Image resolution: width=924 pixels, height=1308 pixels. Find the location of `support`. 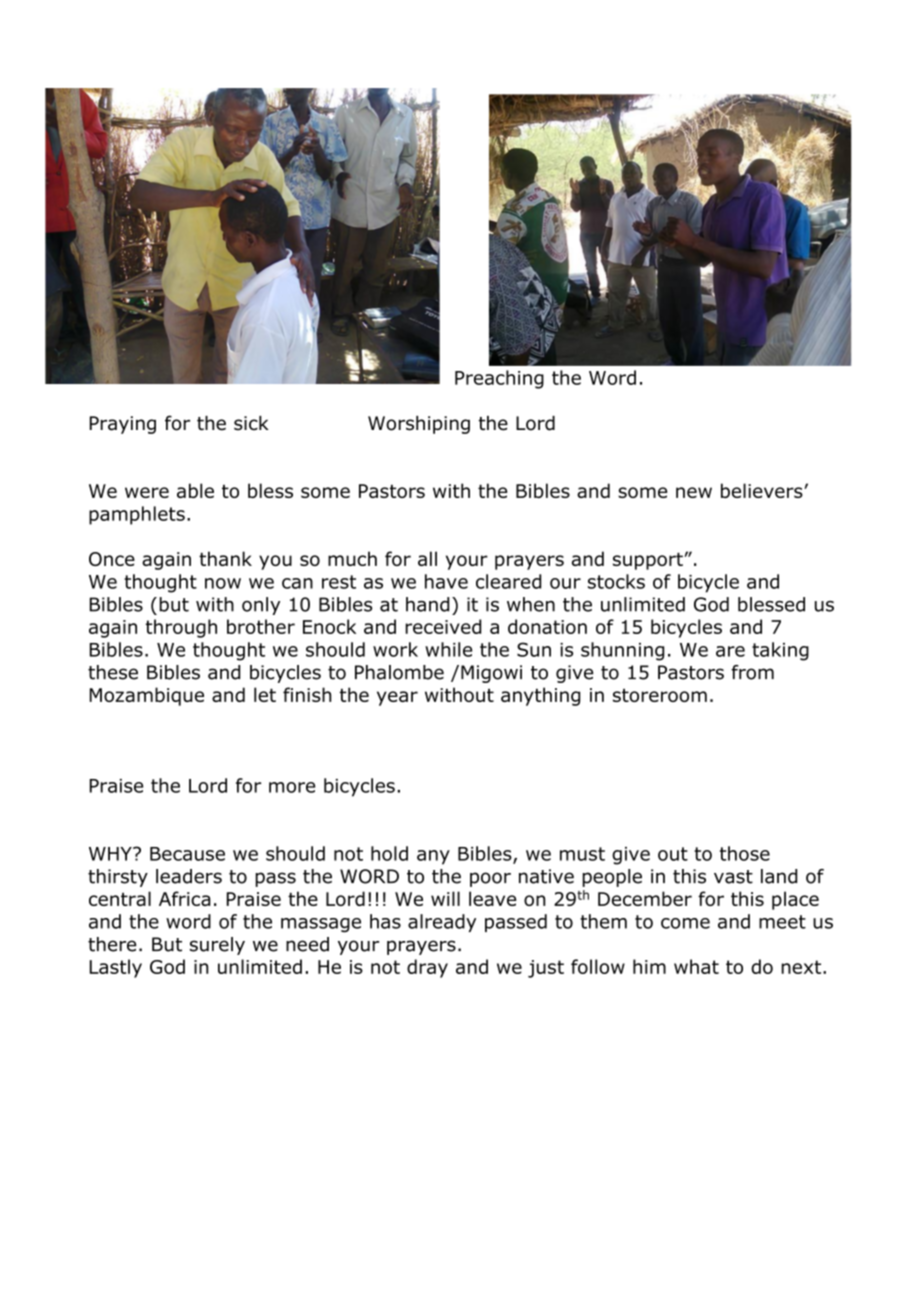

support is located at coordinates (649, 561).
